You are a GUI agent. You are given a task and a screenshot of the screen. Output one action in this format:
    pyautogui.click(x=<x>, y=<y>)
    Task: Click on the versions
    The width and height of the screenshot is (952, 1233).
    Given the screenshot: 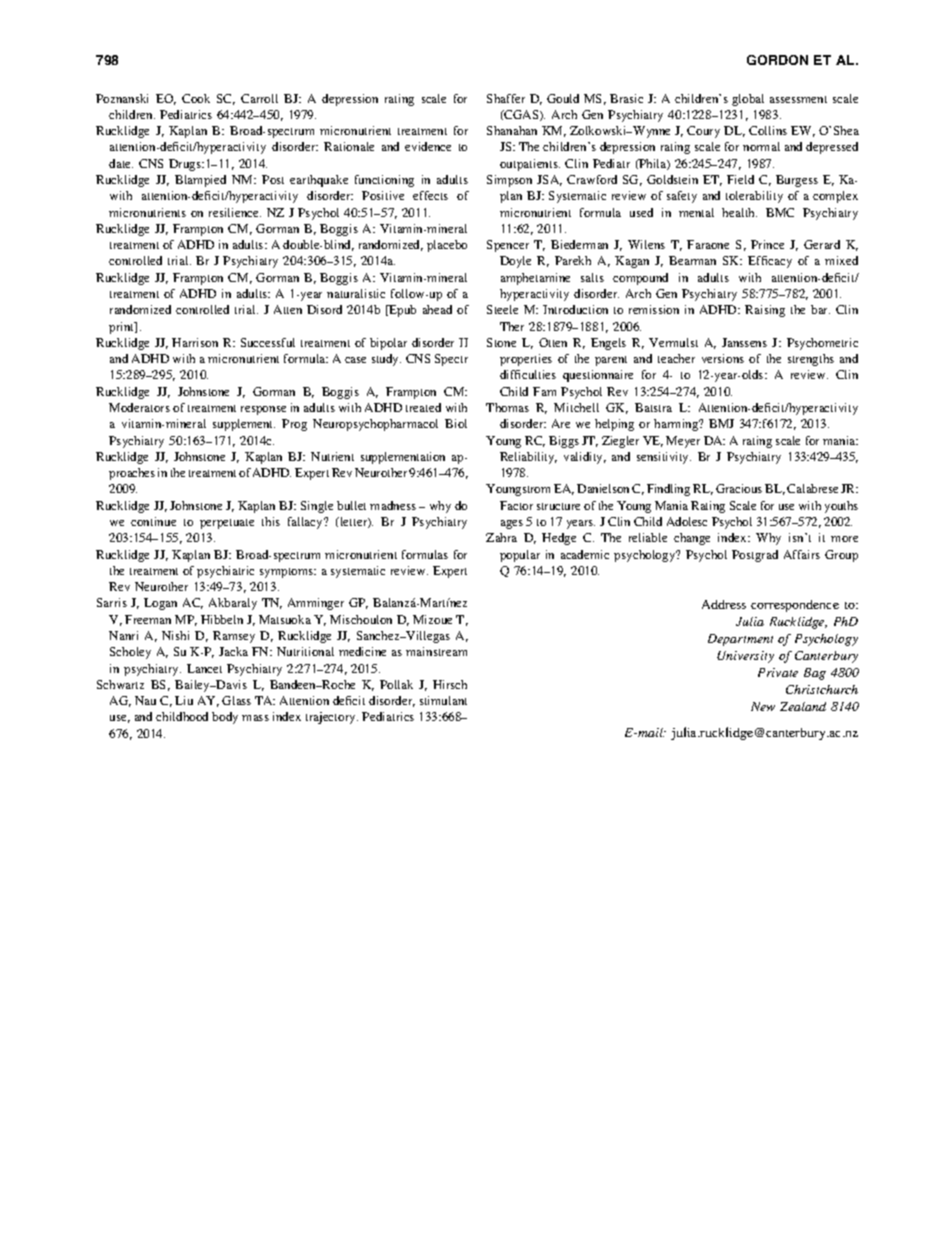 What is the action you would take?
    pyautogui.click(x=723, y=358)
